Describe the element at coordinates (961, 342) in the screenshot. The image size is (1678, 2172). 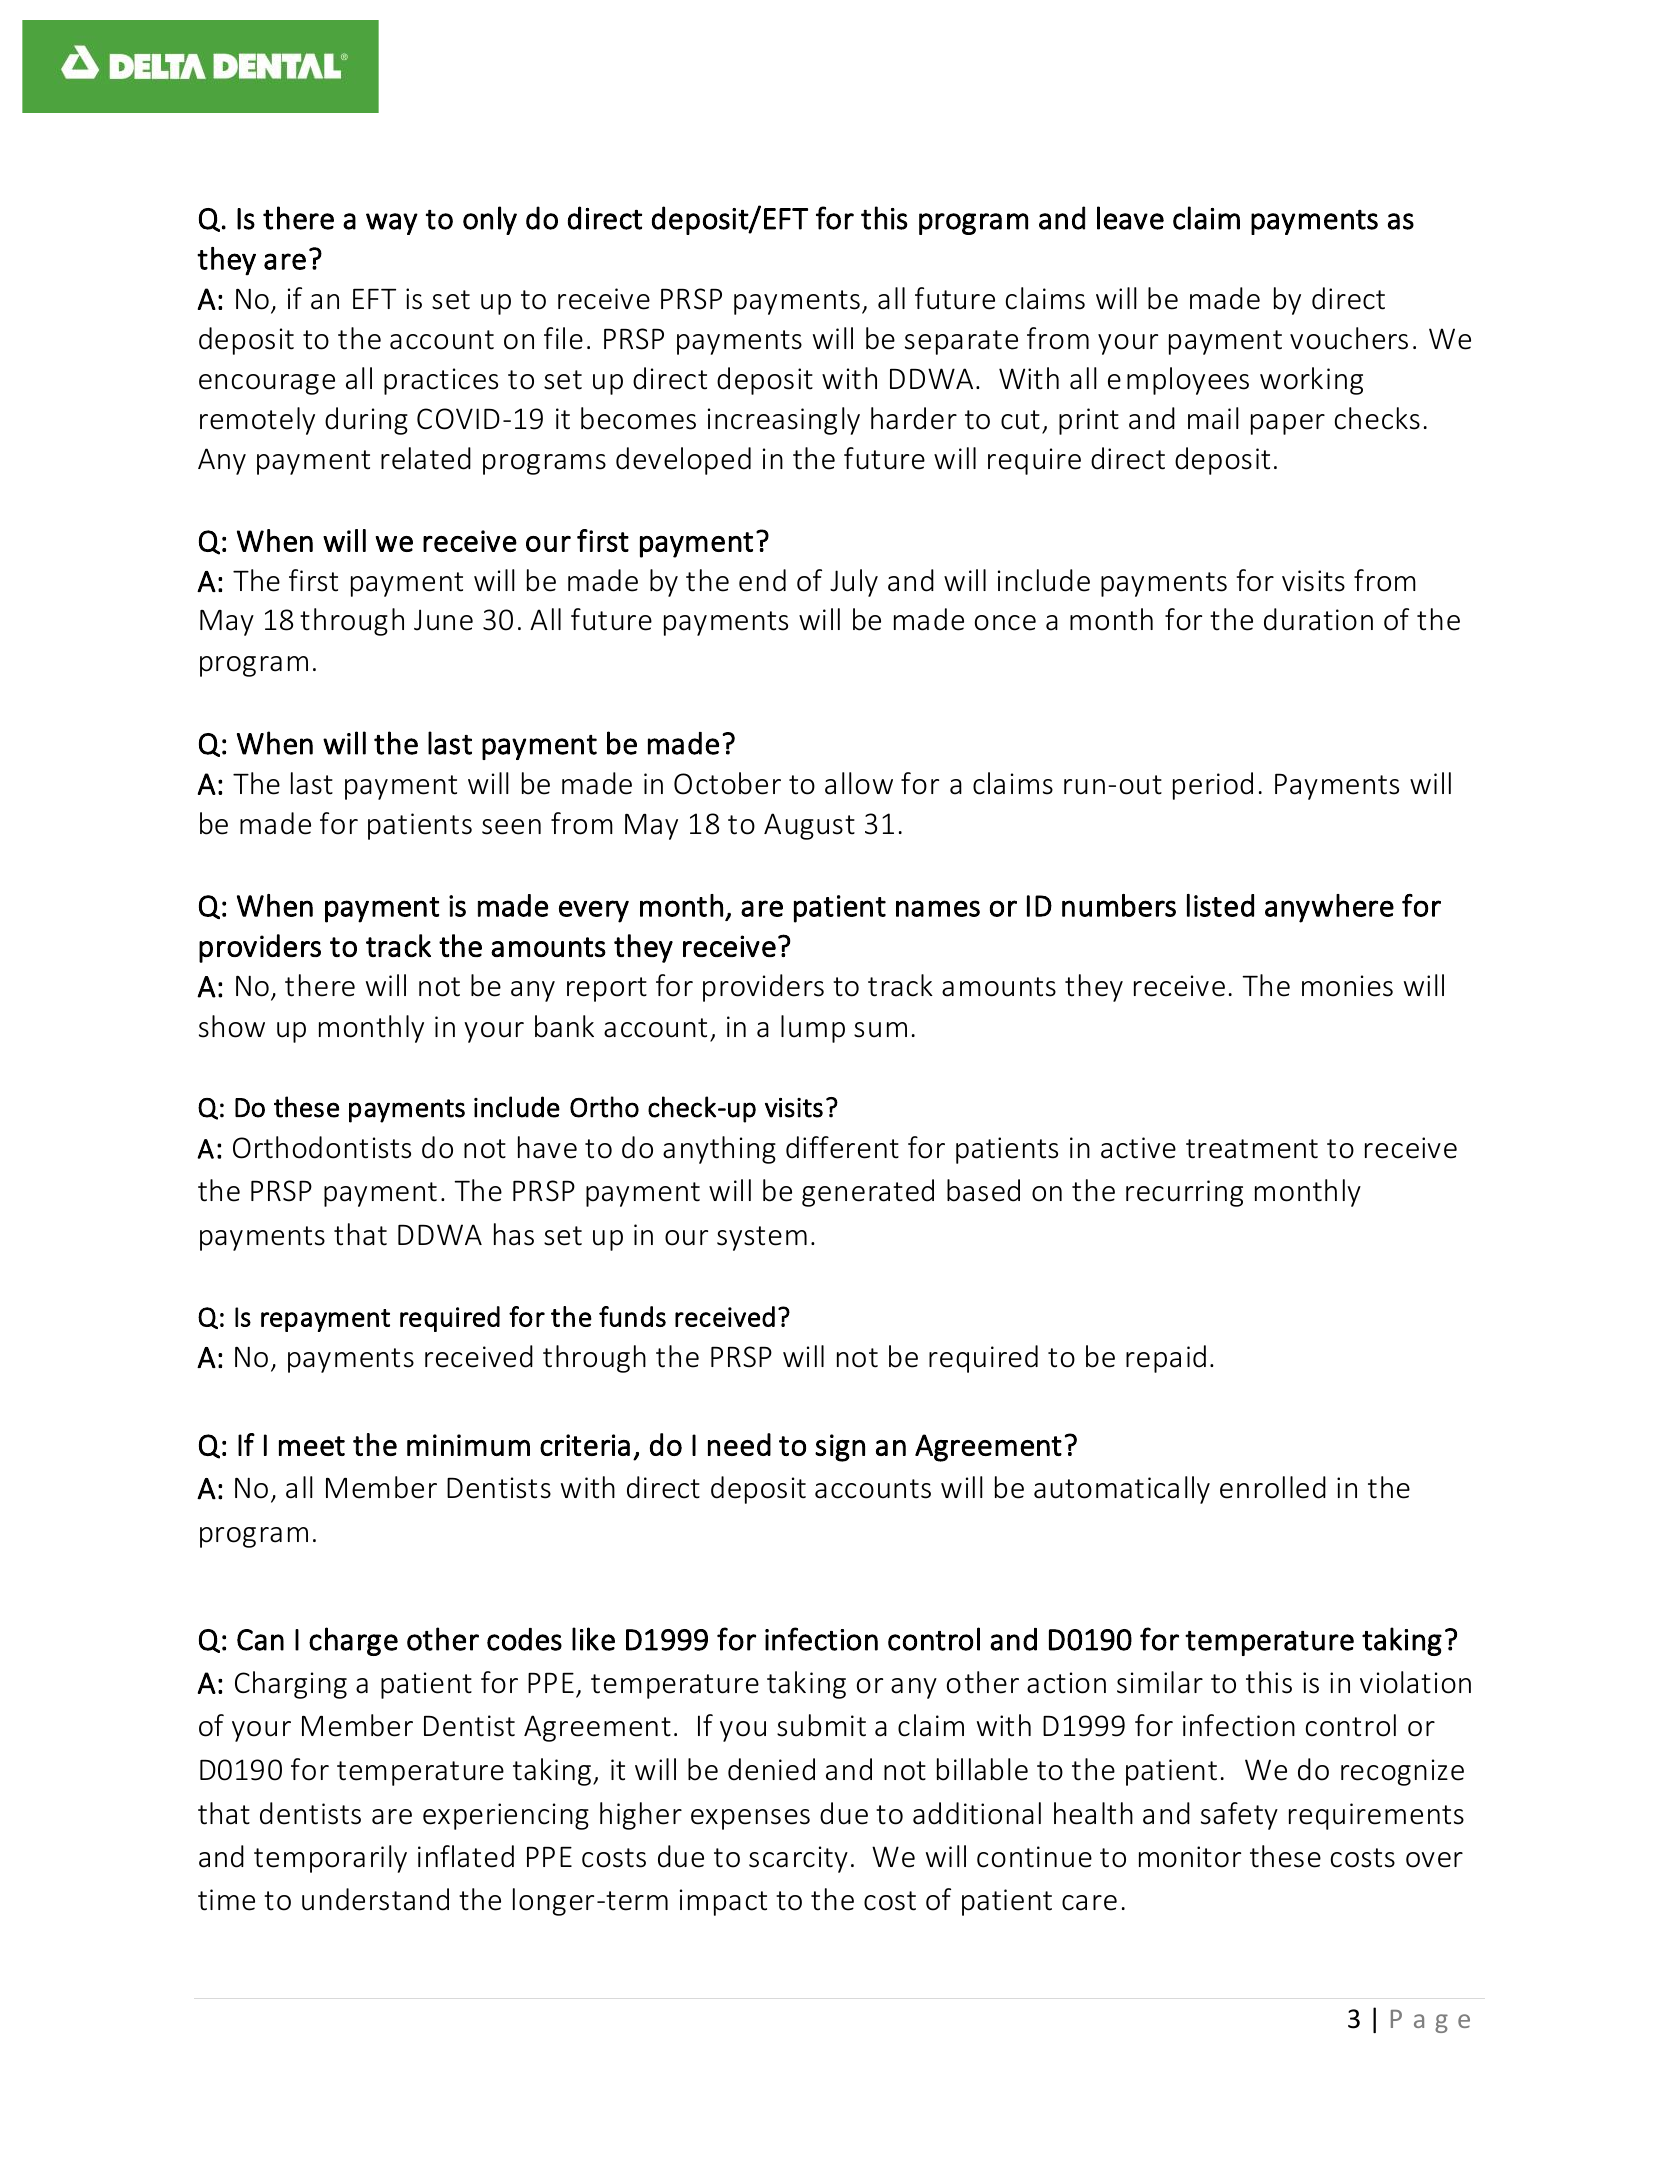
I see `separate` at that location.
